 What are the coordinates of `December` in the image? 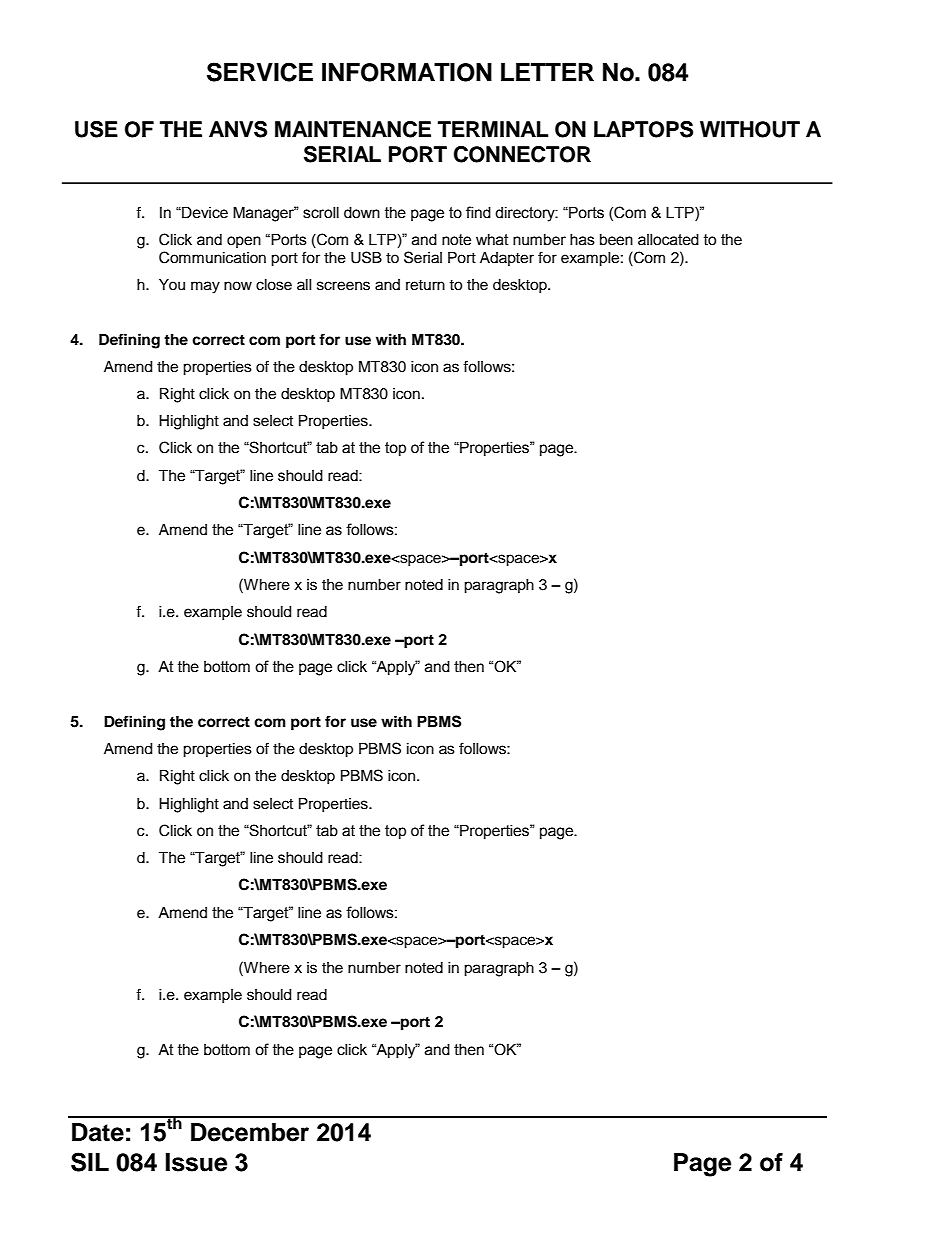 It's located at (250, 1132).
